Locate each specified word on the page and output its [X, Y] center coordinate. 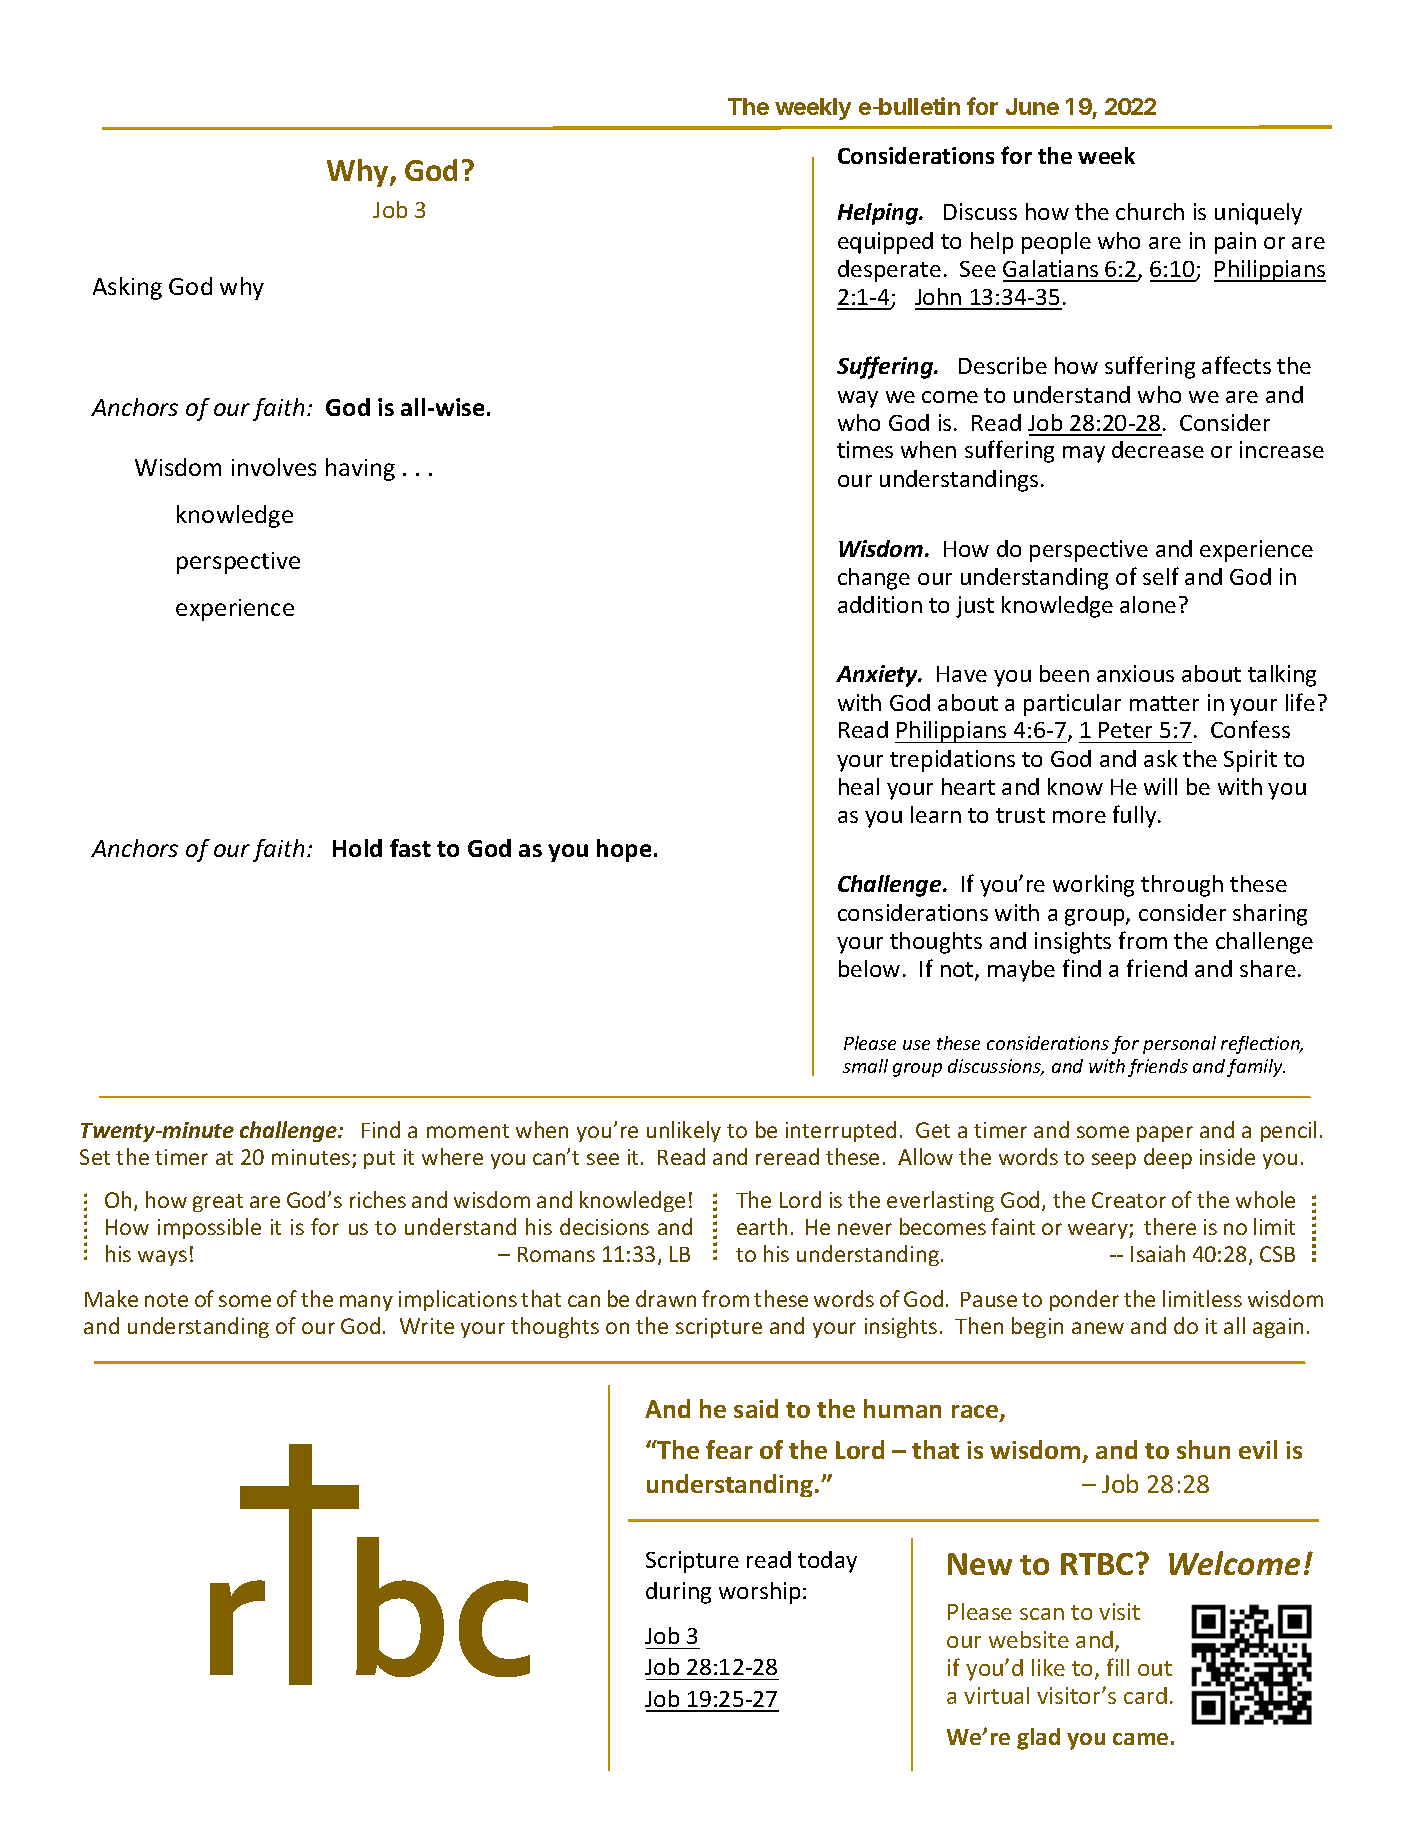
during [678, 1593]
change [874, 579]
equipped [885, 243]
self [1161, 576]
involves [274, 467]
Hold [357, 848]
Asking [127, 288]
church [1150, 211]
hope [624, 850]
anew [1098, 1328]
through [1182, 886]
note [166, 1300]
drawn [666, 1298]
